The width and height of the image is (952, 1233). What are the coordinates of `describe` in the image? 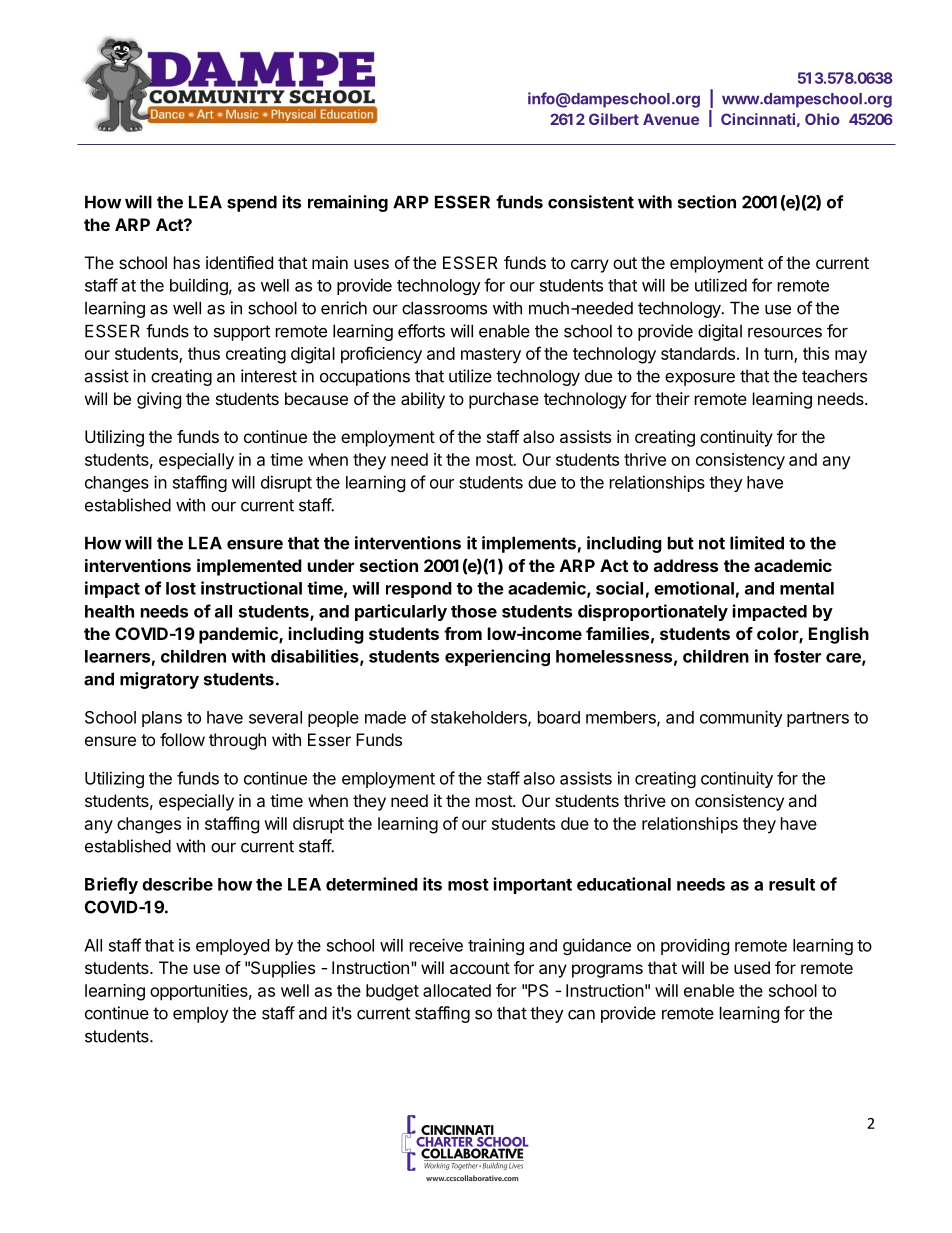 It's located at (177, 884).
